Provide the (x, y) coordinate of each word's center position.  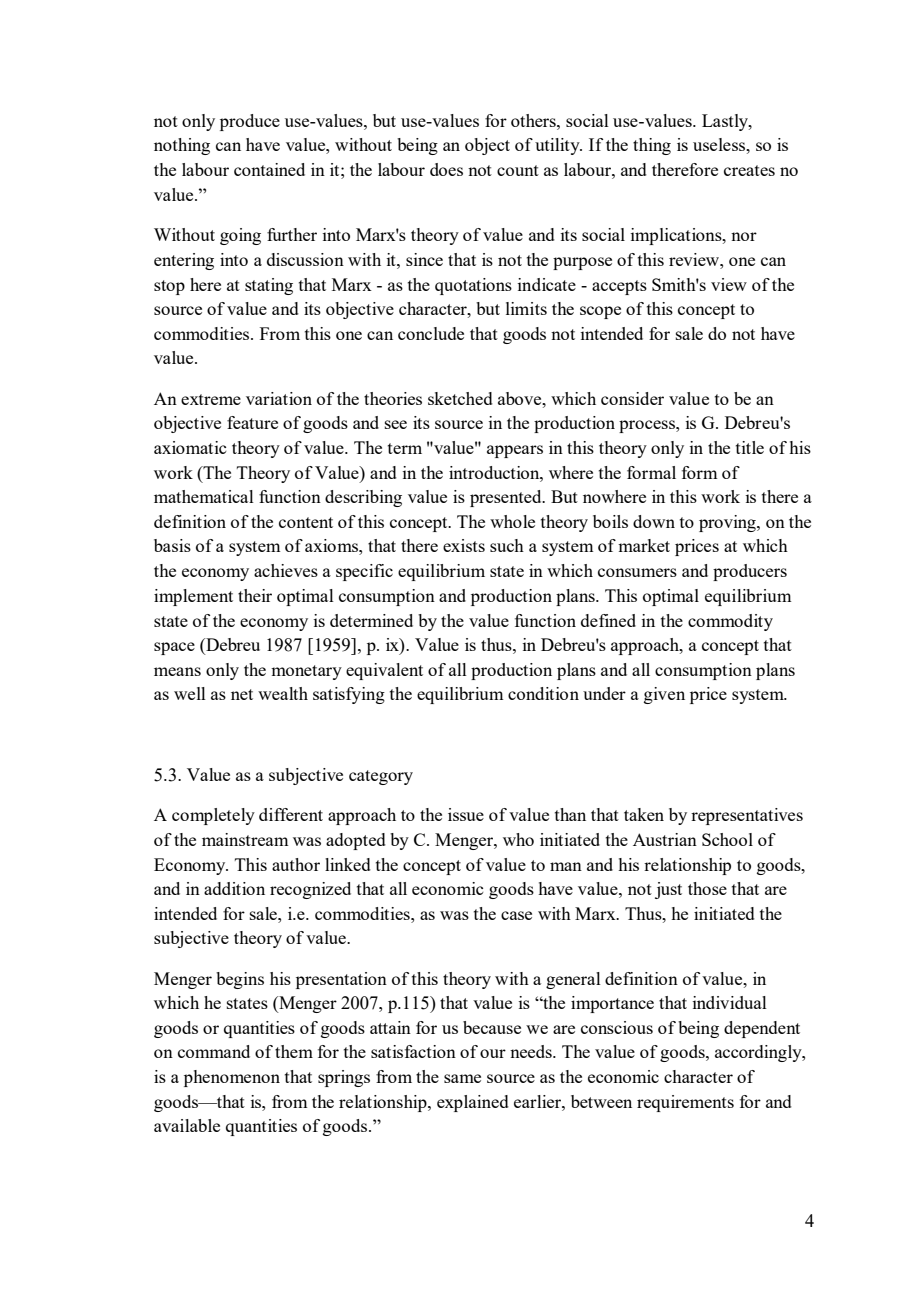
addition (234, 888)
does (446, 169)
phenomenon (232, 1078)
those (707, 888)
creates (749, 170)
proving (728, 523)
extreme (211, 399)
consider (632, 398)
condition (543, 693)
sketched (460, 398)
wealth (283, 693)
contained (269, 169)
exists (464, 545)
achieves (286, 570)
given (664, 695)
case (516, 915)
